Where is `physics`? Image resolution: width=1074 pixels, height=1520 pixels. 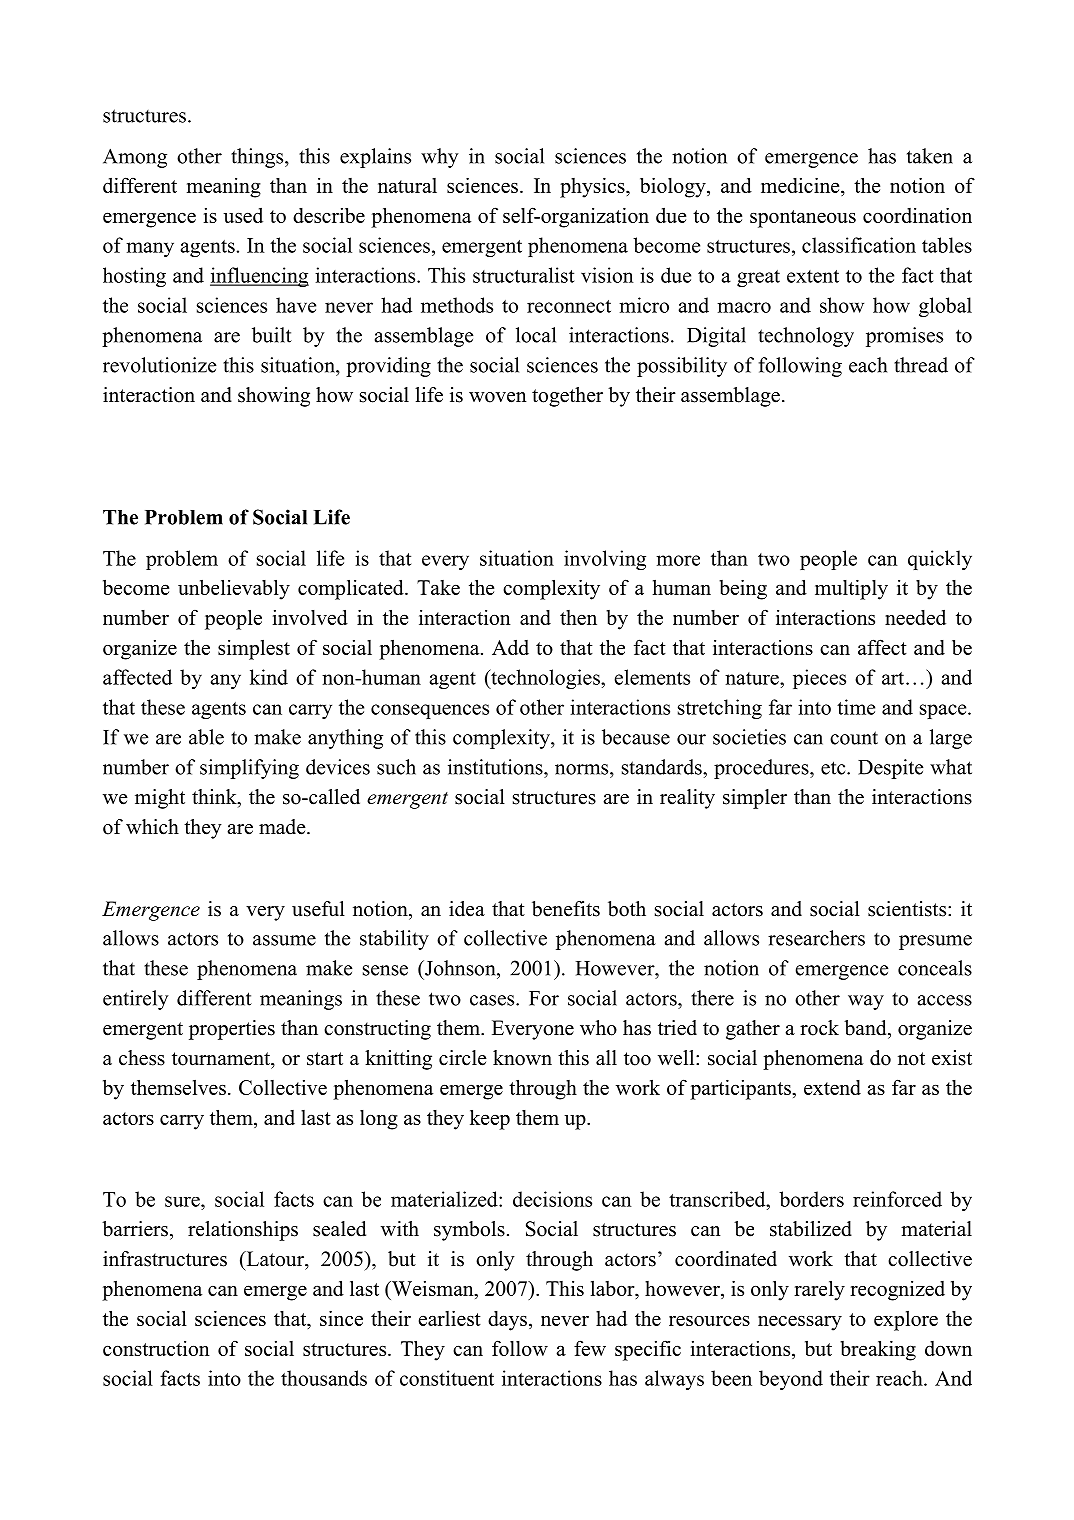
physics is located at coordinates (593, 187).
